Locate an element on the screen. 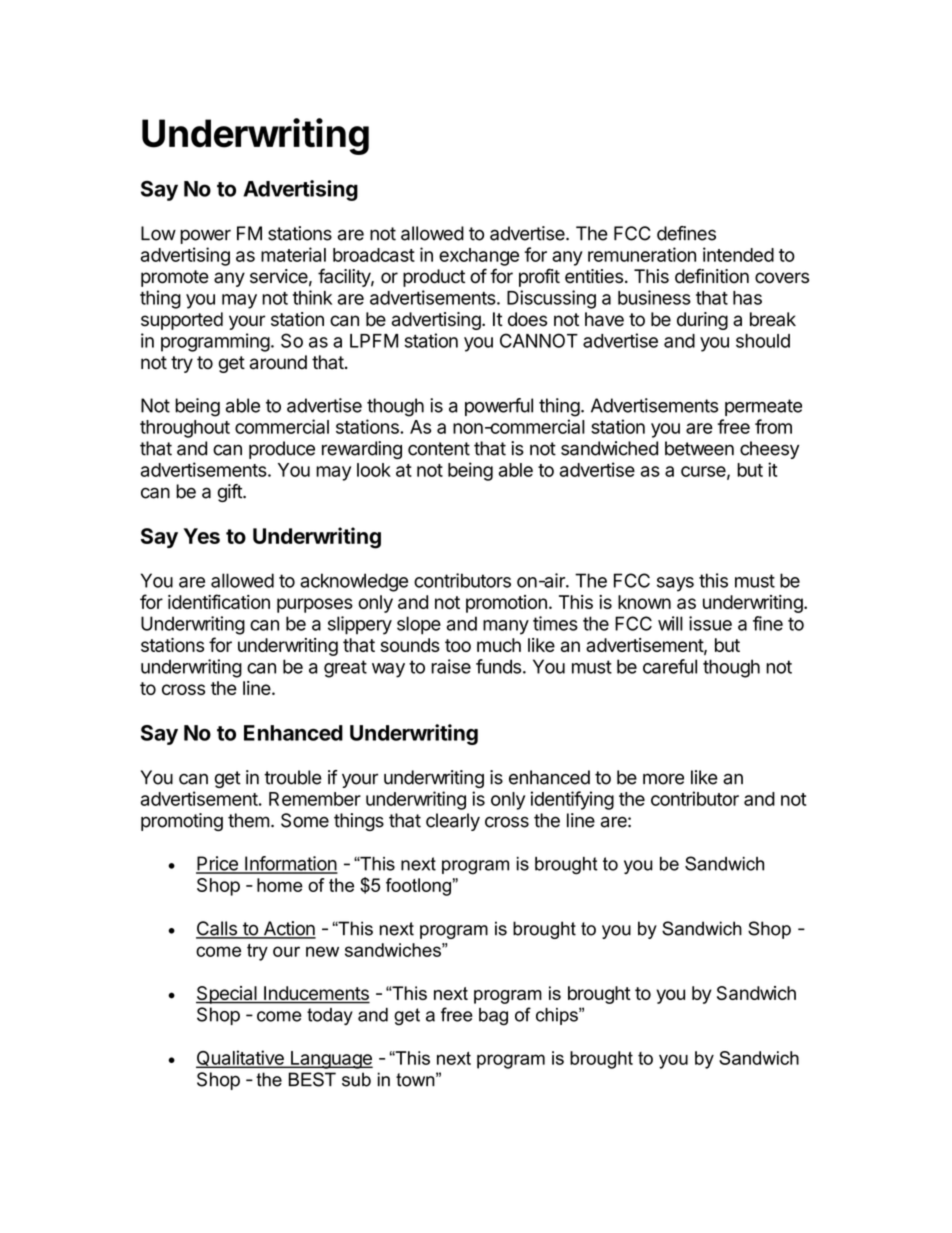 This screenshot has height=1233, width=952. great is located at coordinates (345, 669).
